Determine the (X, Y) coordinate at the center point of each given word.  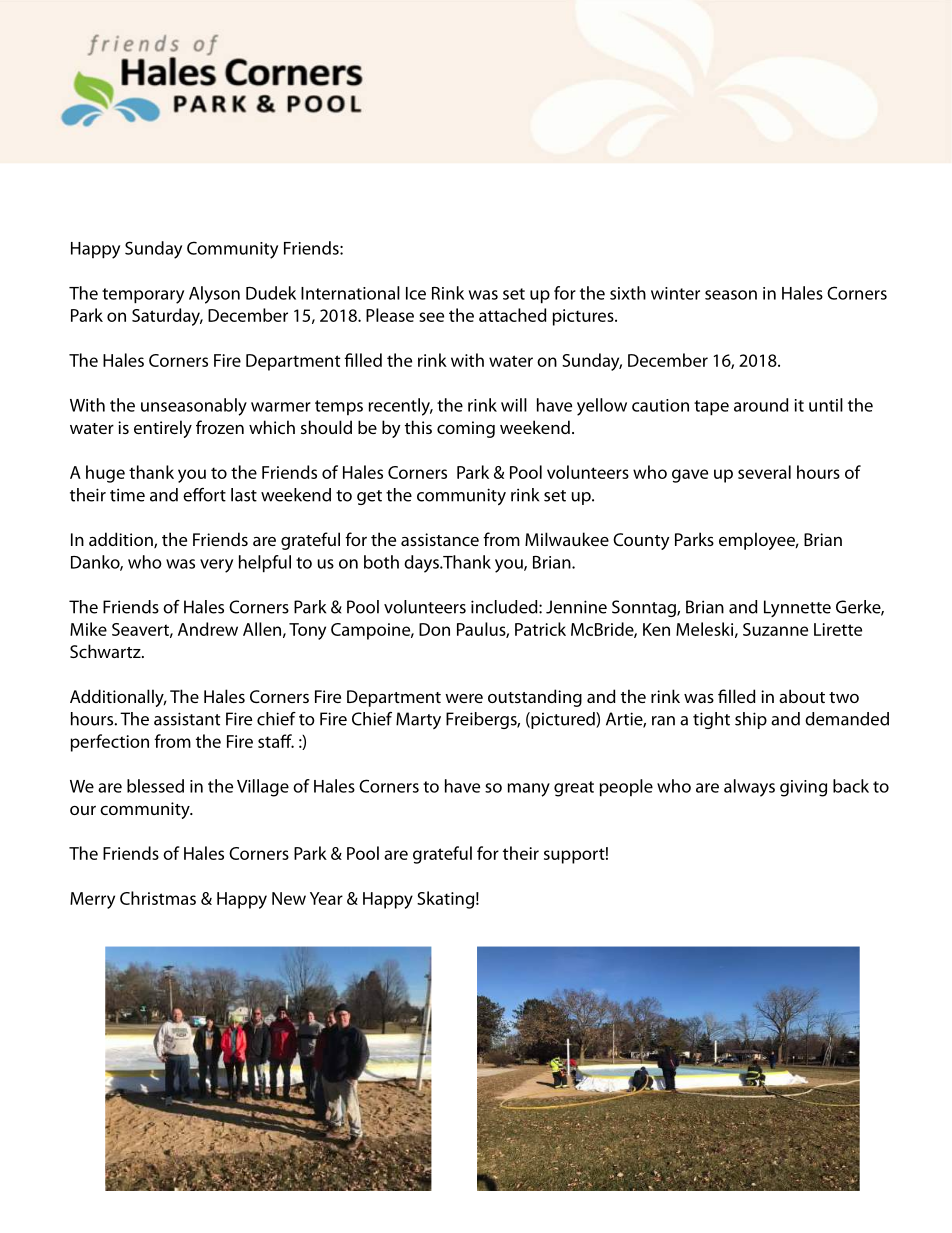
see (431, 317)
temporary (143, 296)
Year (326, 898)
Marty (418, 720)
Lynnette (797, 608)
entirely (163, 429)
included (505, 607)
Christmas (158, 898)
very (216, 566)
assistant (187, 719)
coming (466, 429)
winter (675, 293)
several (764, 472)
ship (751, 720)
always (749, 788)
